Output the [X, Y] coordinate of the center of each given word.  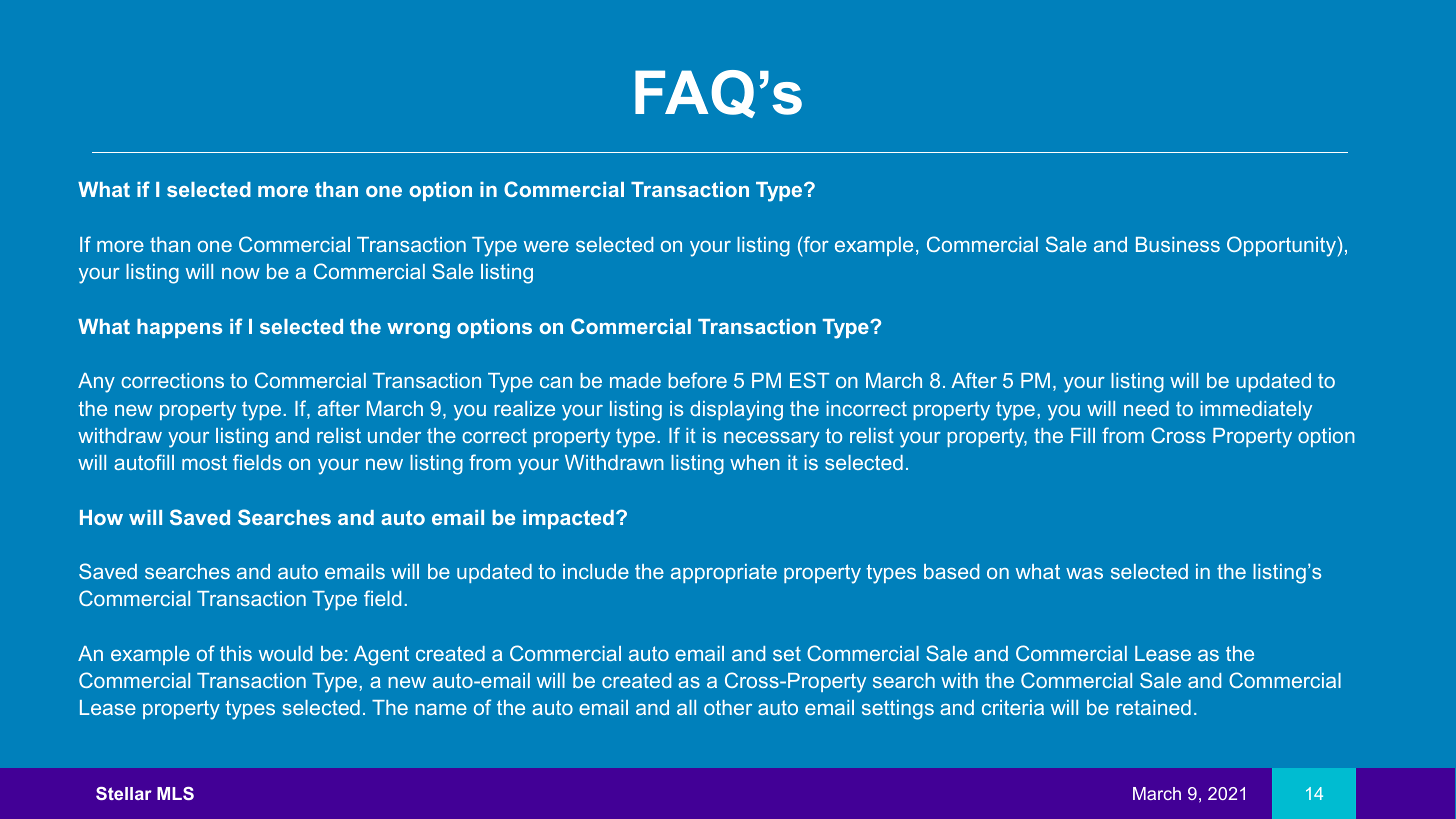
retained [1153, 707]
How [101, 517]
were [546, 246]
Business [1178, 244]
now [241, 273]
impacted [568, 519]
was [1084, 573]
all [686, 707]
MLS [175, 793]
